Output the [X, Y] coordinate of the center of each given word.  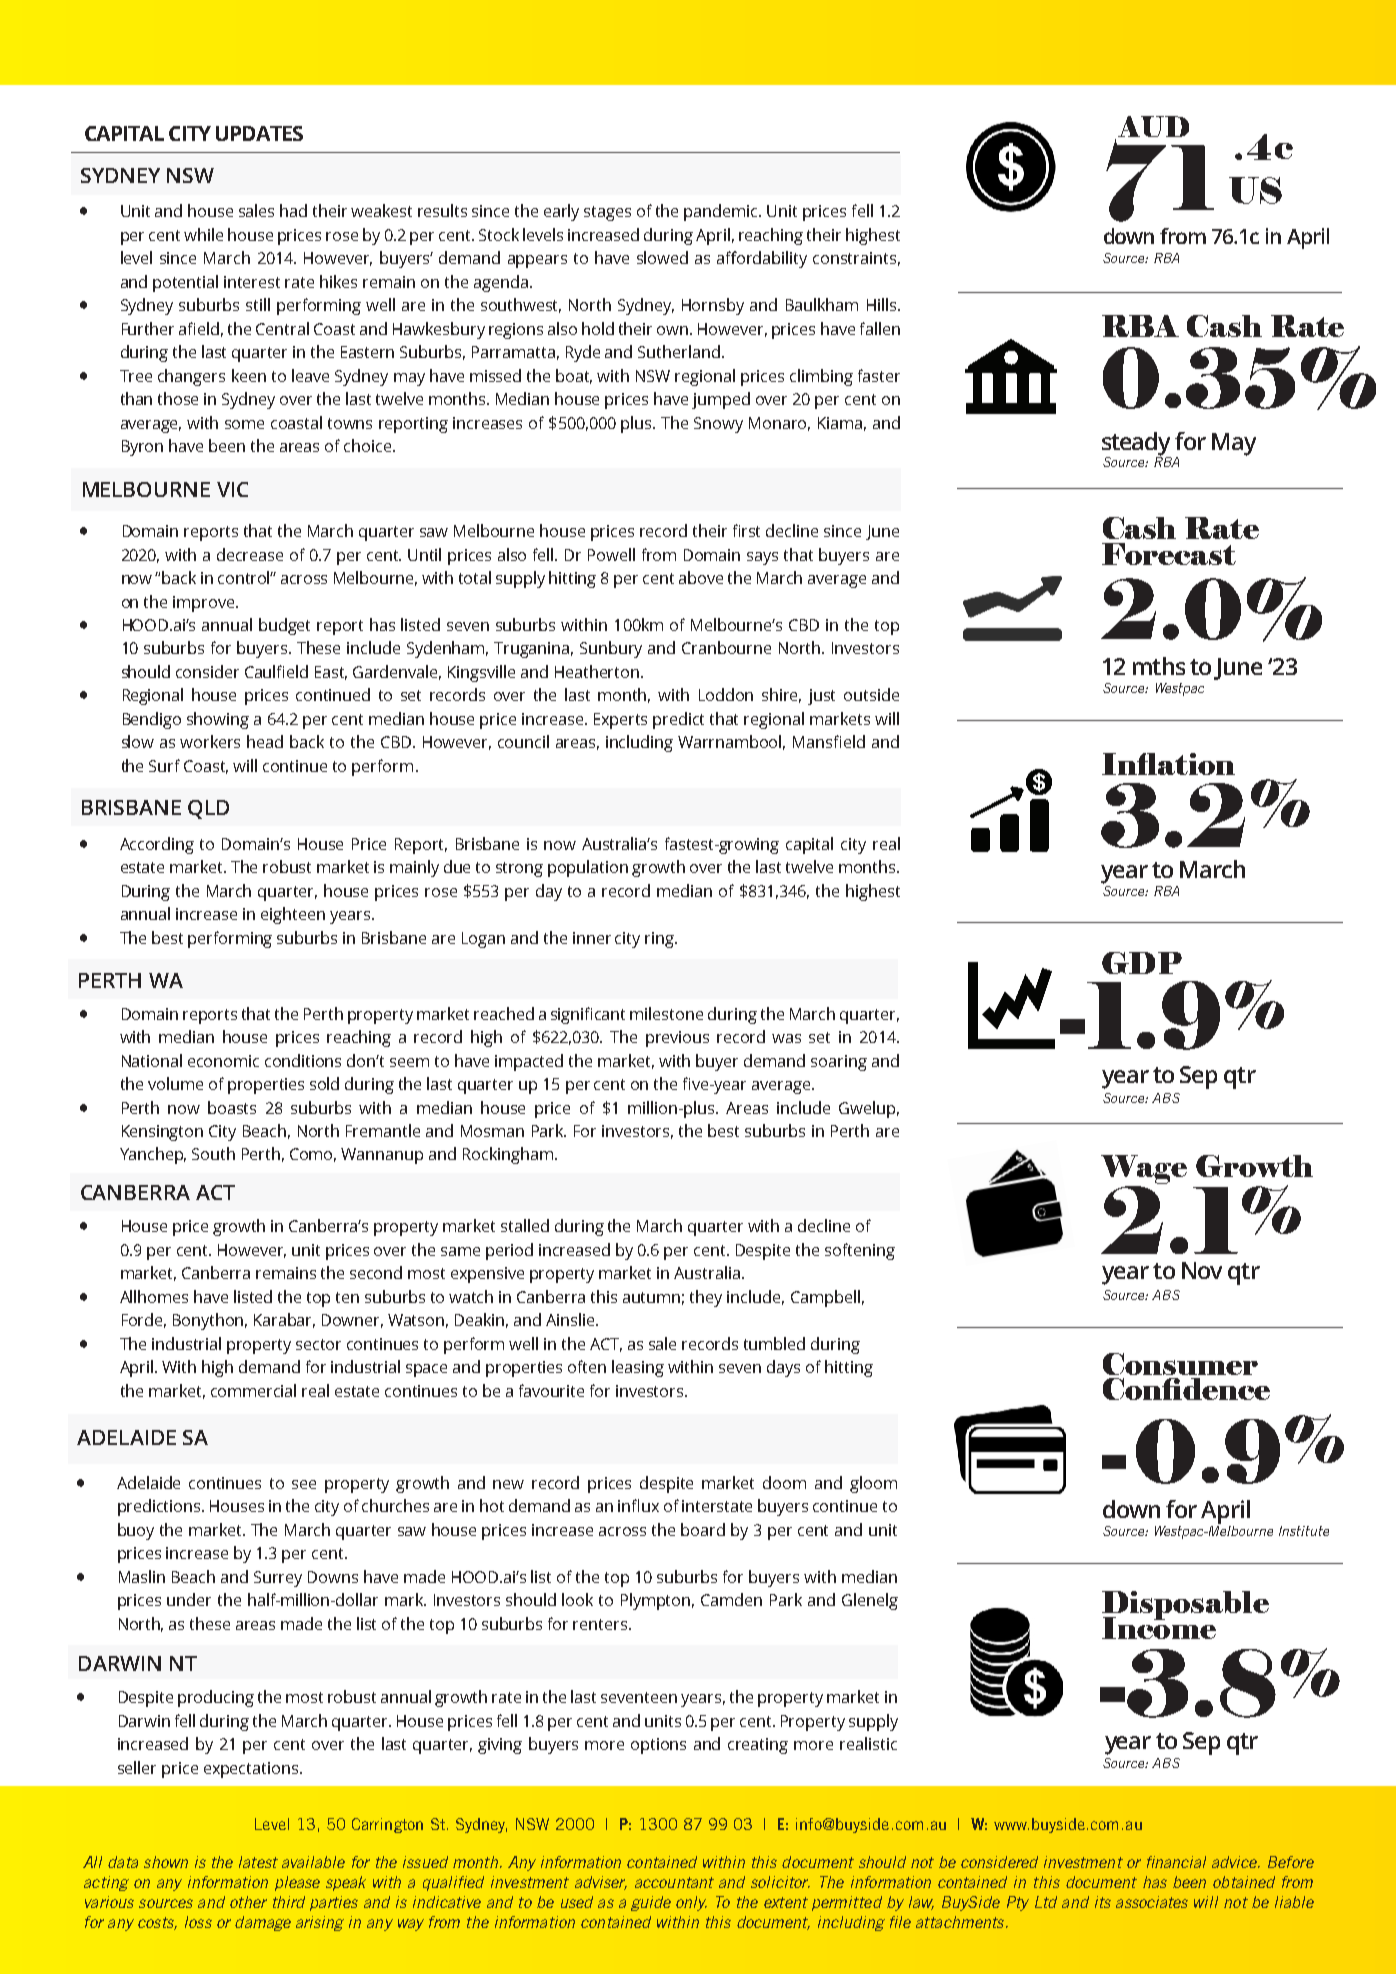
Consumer [1180, 1364]
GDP [1142, 963]
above [701, 577]
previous [677, 1039]
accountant [674, 1882]
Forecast [1169, 554]
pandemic [722, 212]
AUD [1152, 128]
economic [223, 1061]
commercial [253, 1390]
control [245, 577]
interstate [717, 1506]
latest [258, 1862]
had [293, 210]
